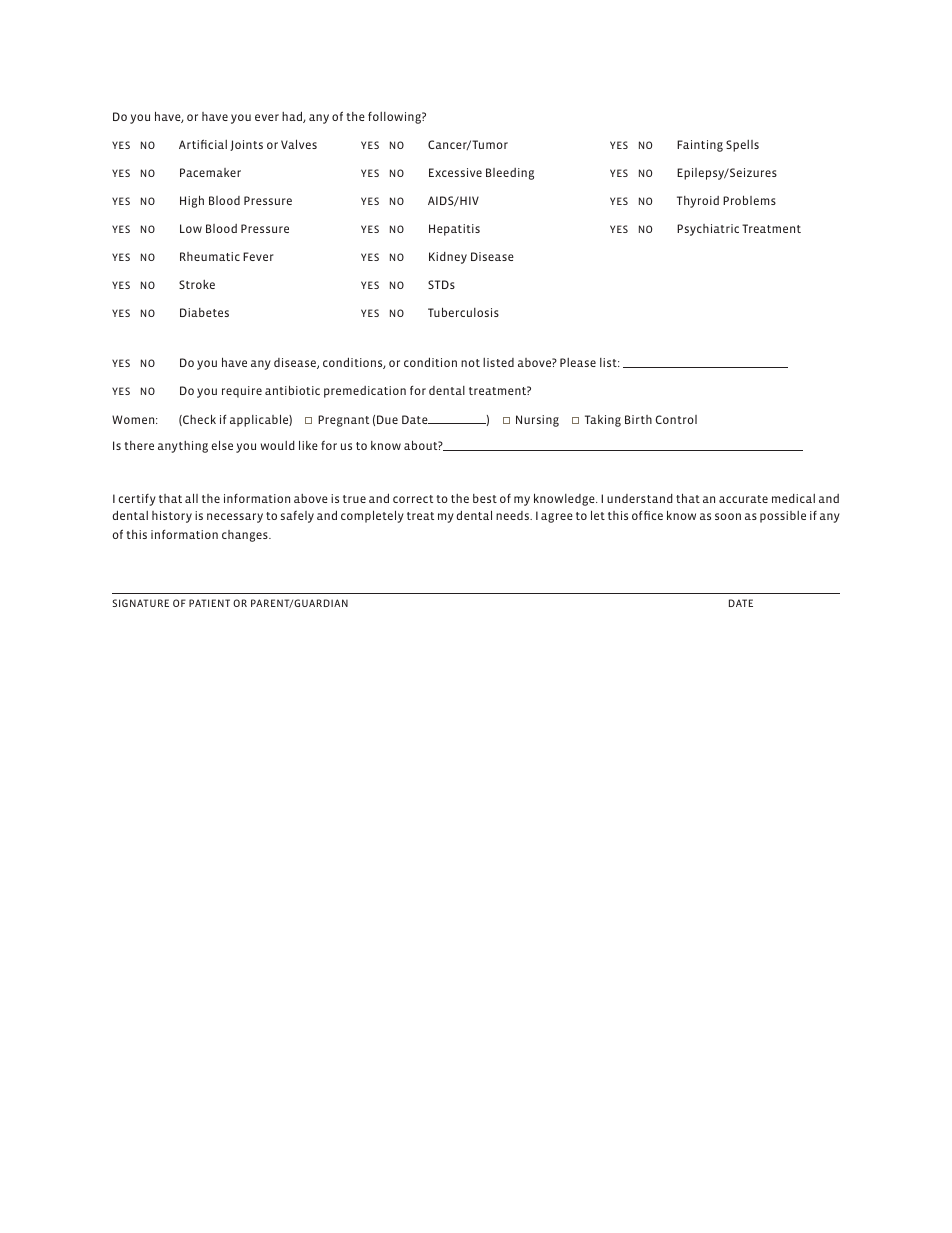 The width and height of the screenshot is (952, 1233). What do you see at coordinates (209, 603) in the screenshot?
I see `PATIENT` at bounding box center [209, 603].
